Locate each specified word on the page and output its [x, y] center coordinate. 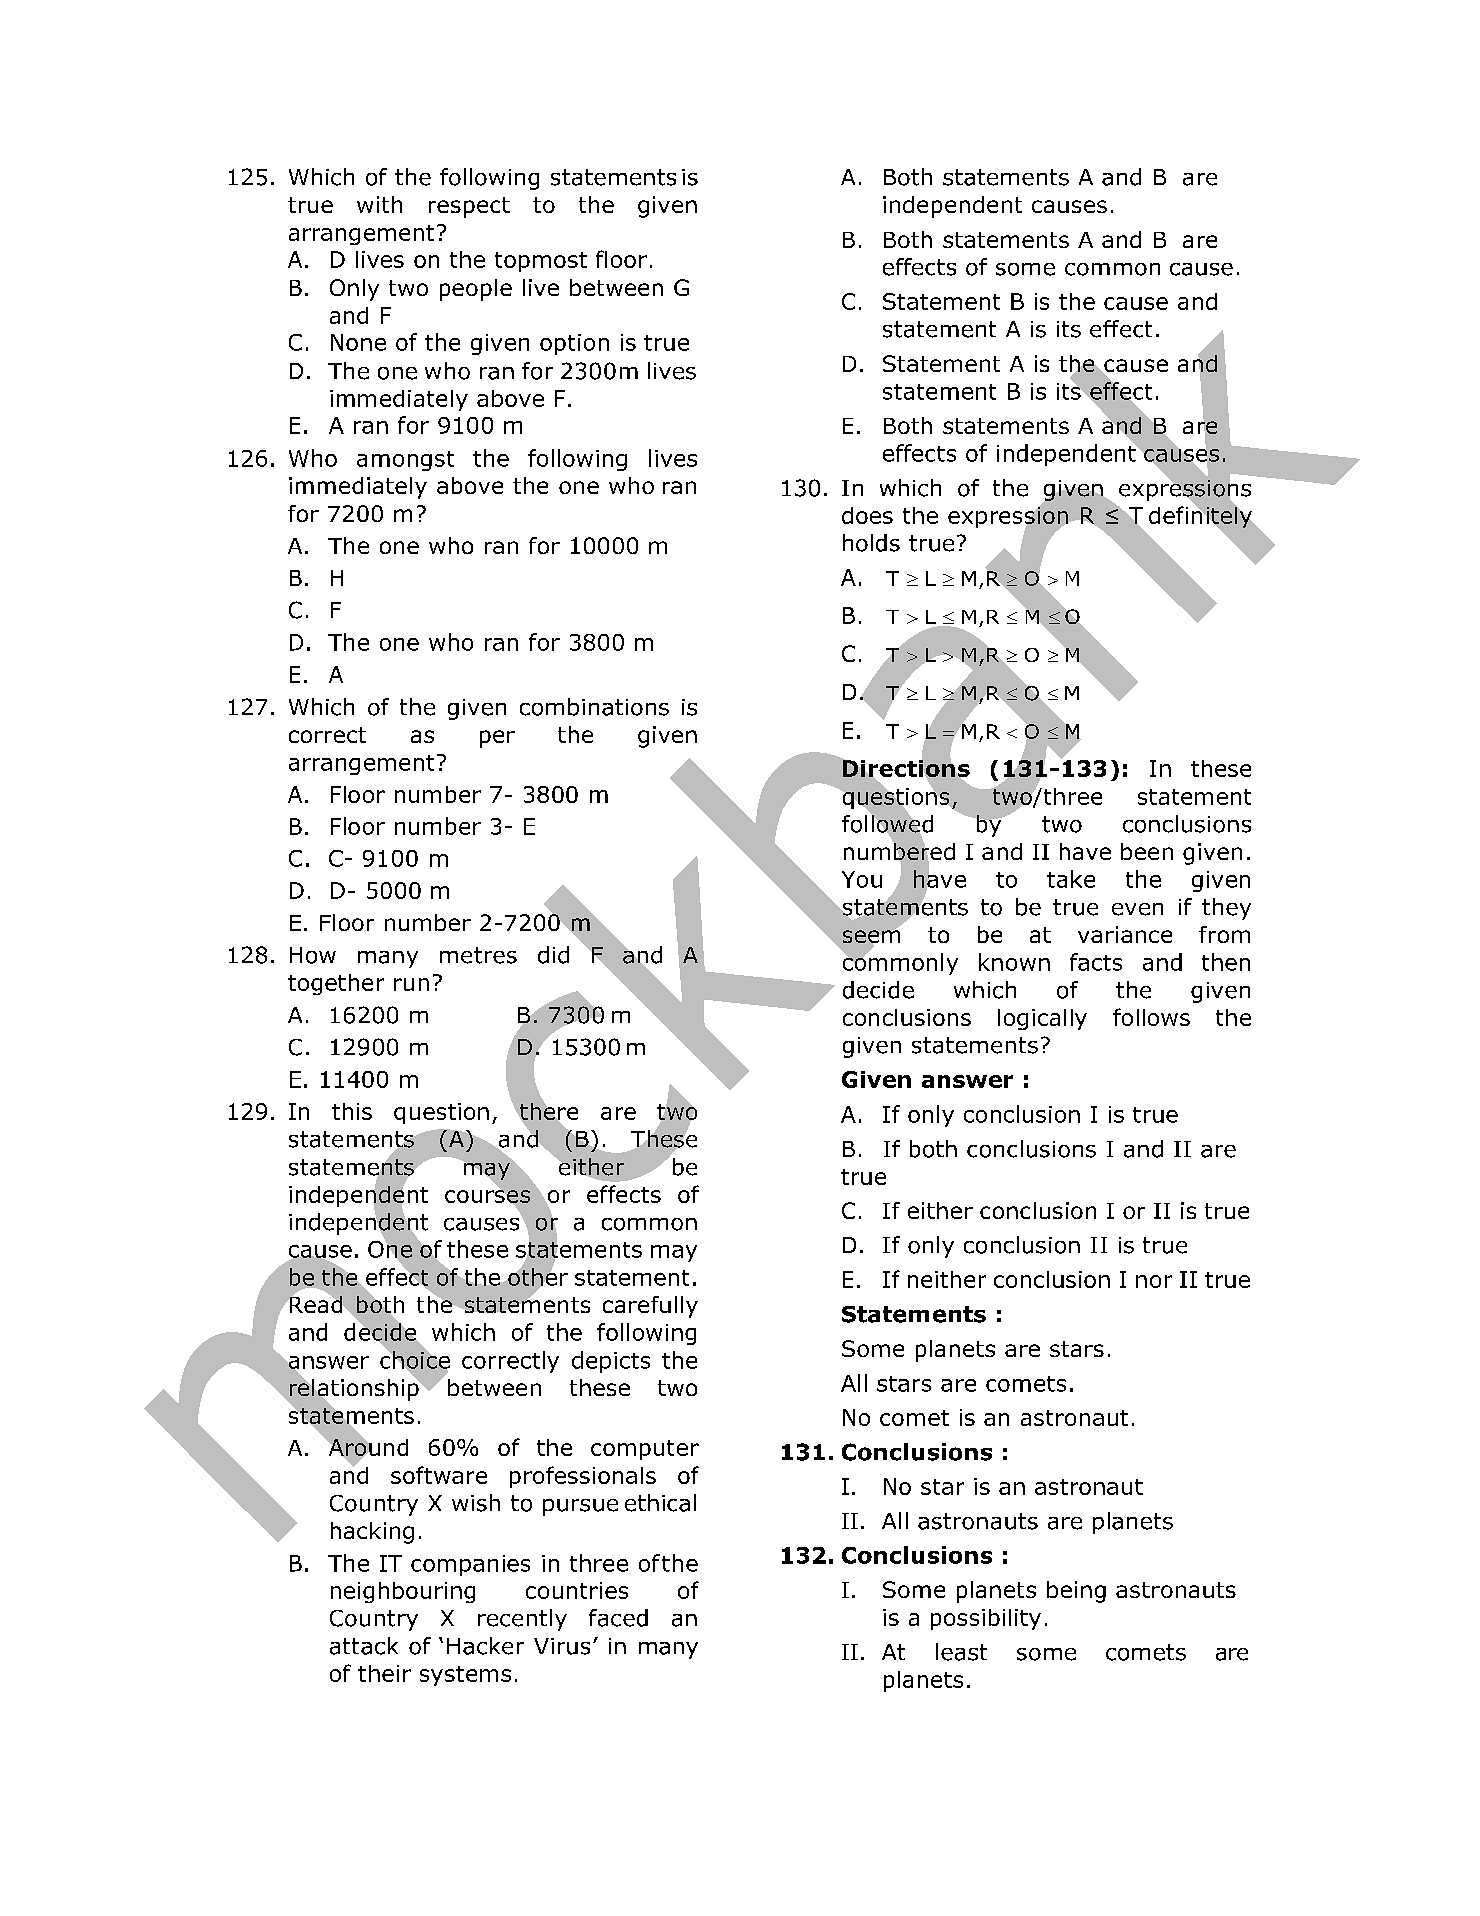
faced [618, 1618]
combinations [594, 707]
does [867, 515]
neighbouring [403, 1592]
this [352, 1111]
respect [469, 207]
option [574, 344]
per [497, 739]
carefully [650, 1307]
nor [1154, 1281]
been [1147, 851]
